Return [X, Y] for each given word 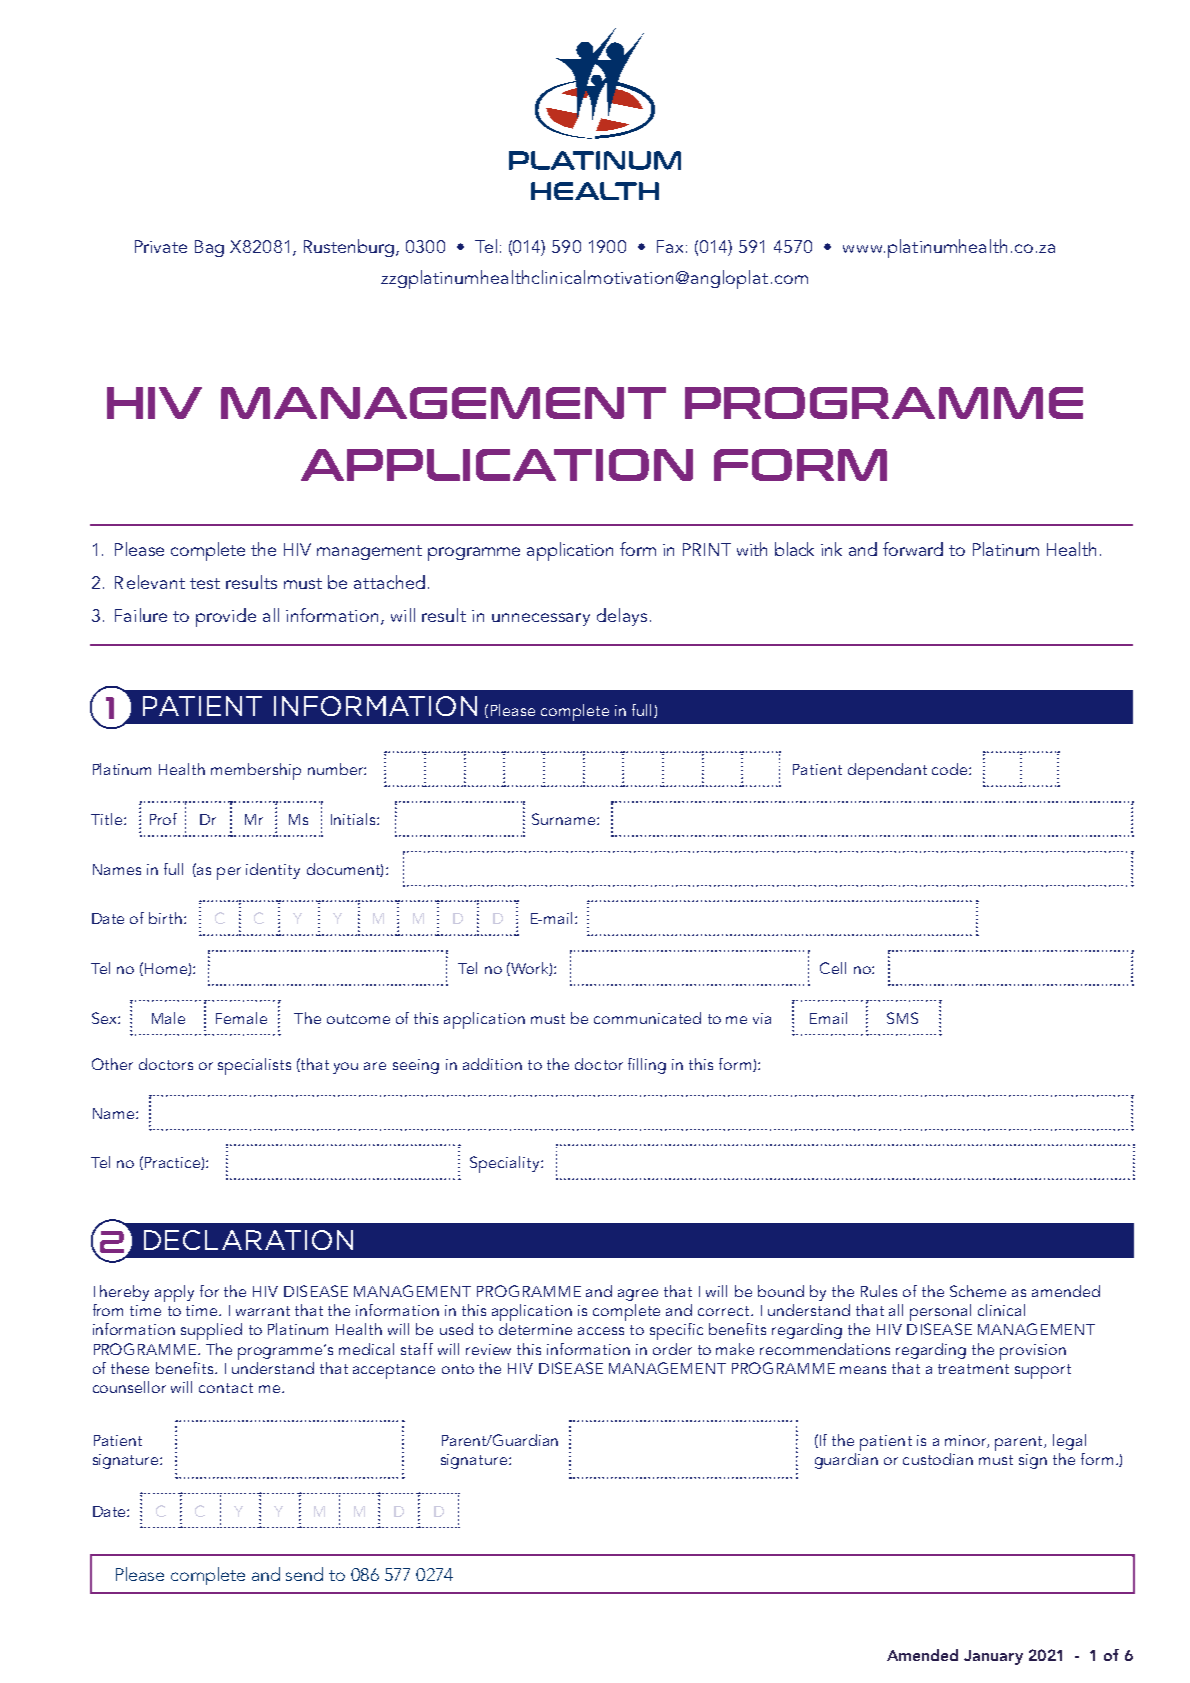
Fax [672, 246]
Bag [209, 248]
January [993, 1657]
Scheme [978, 1291]
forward [913, 549]
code [951, 769]
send [304, 1574]
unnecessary [541, 619]
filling [647, 1066]
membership [256, 771]
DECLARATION [248, 1240]
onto [458, 1369]
